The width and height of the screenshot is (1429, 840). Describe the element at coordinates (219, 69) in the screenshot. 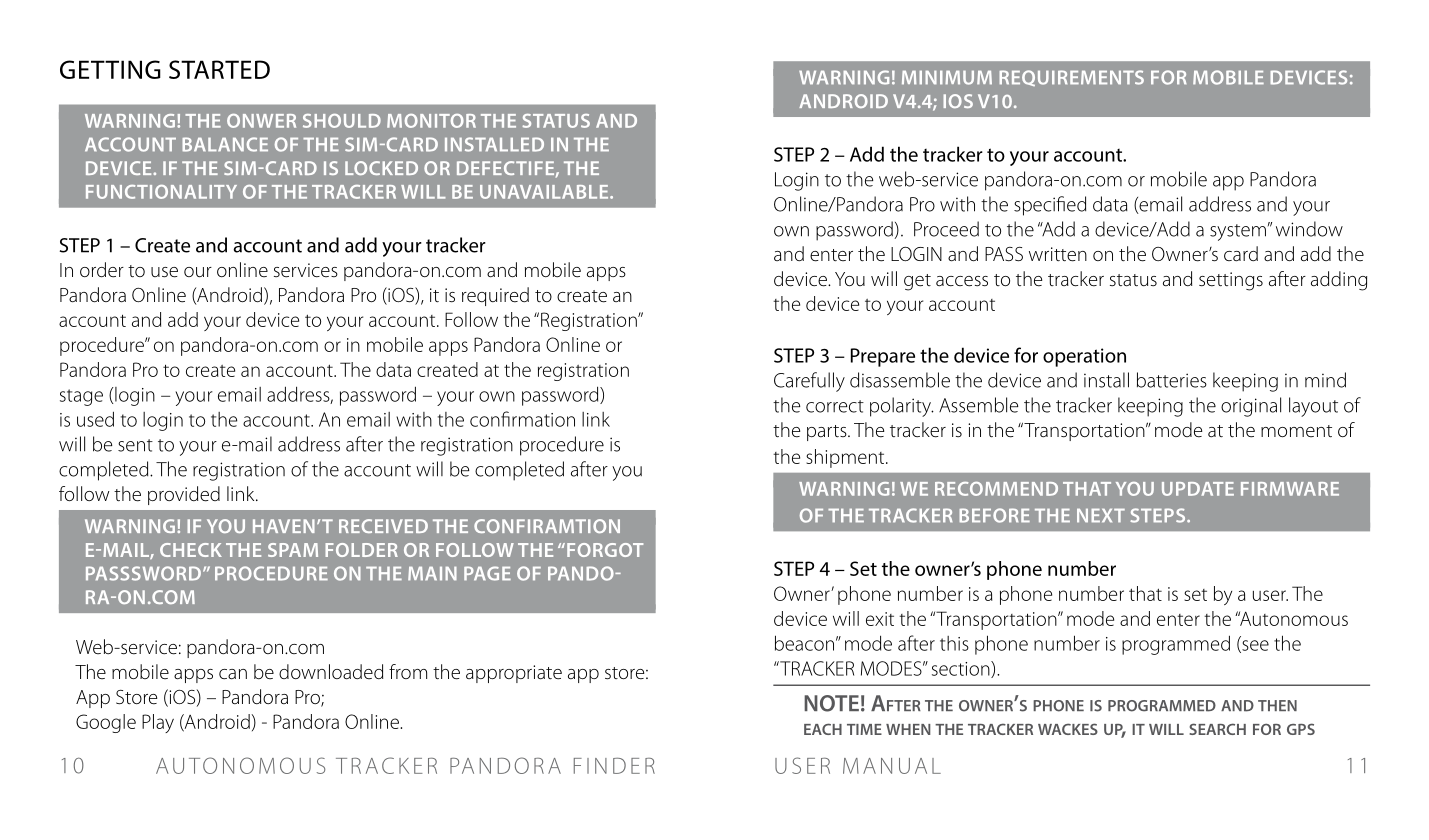

I see `STARTED` at that location.
